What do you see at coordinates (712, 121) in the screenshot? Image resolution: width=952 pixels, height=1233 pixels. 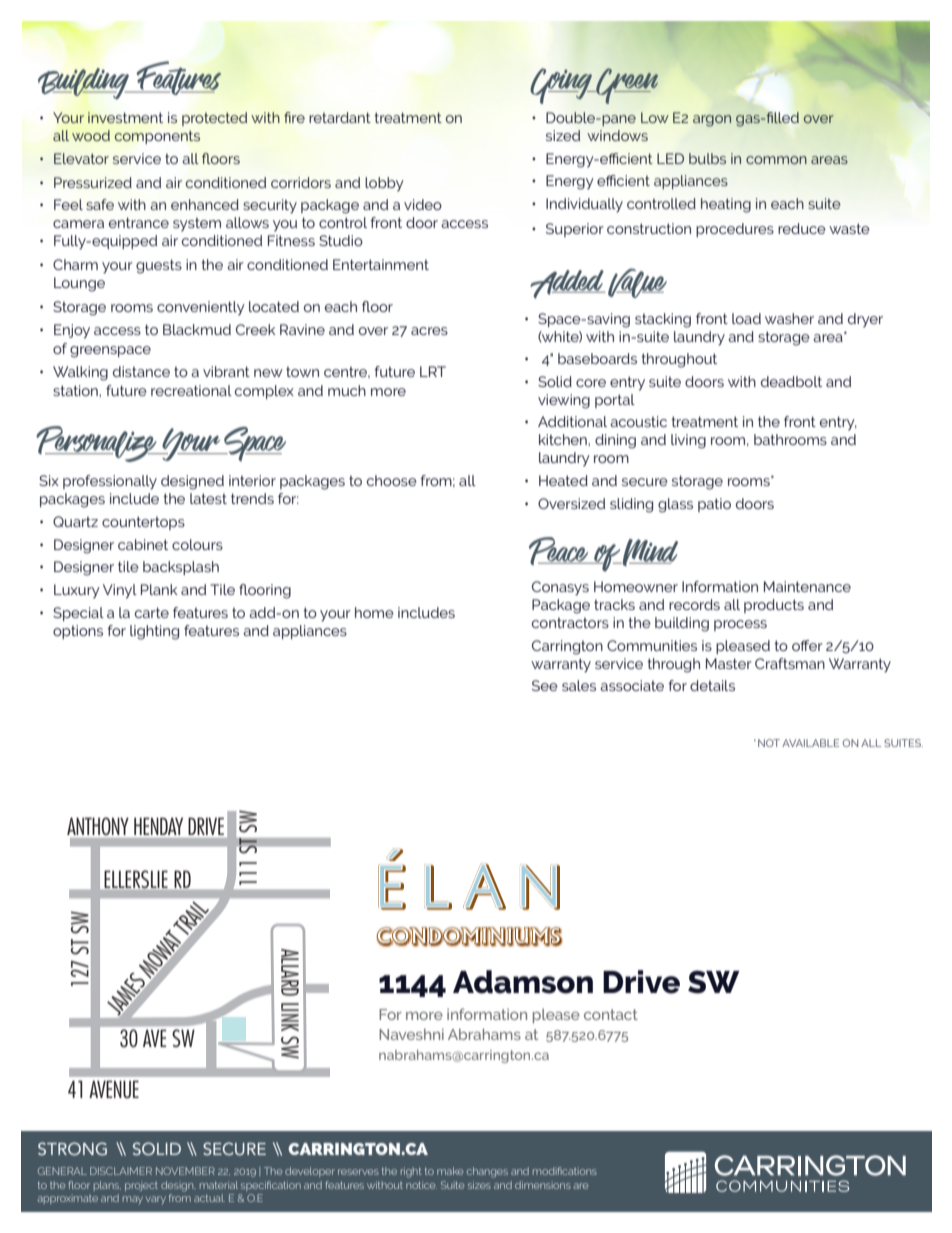 I see `argon` at bounding box center [712, 121].
